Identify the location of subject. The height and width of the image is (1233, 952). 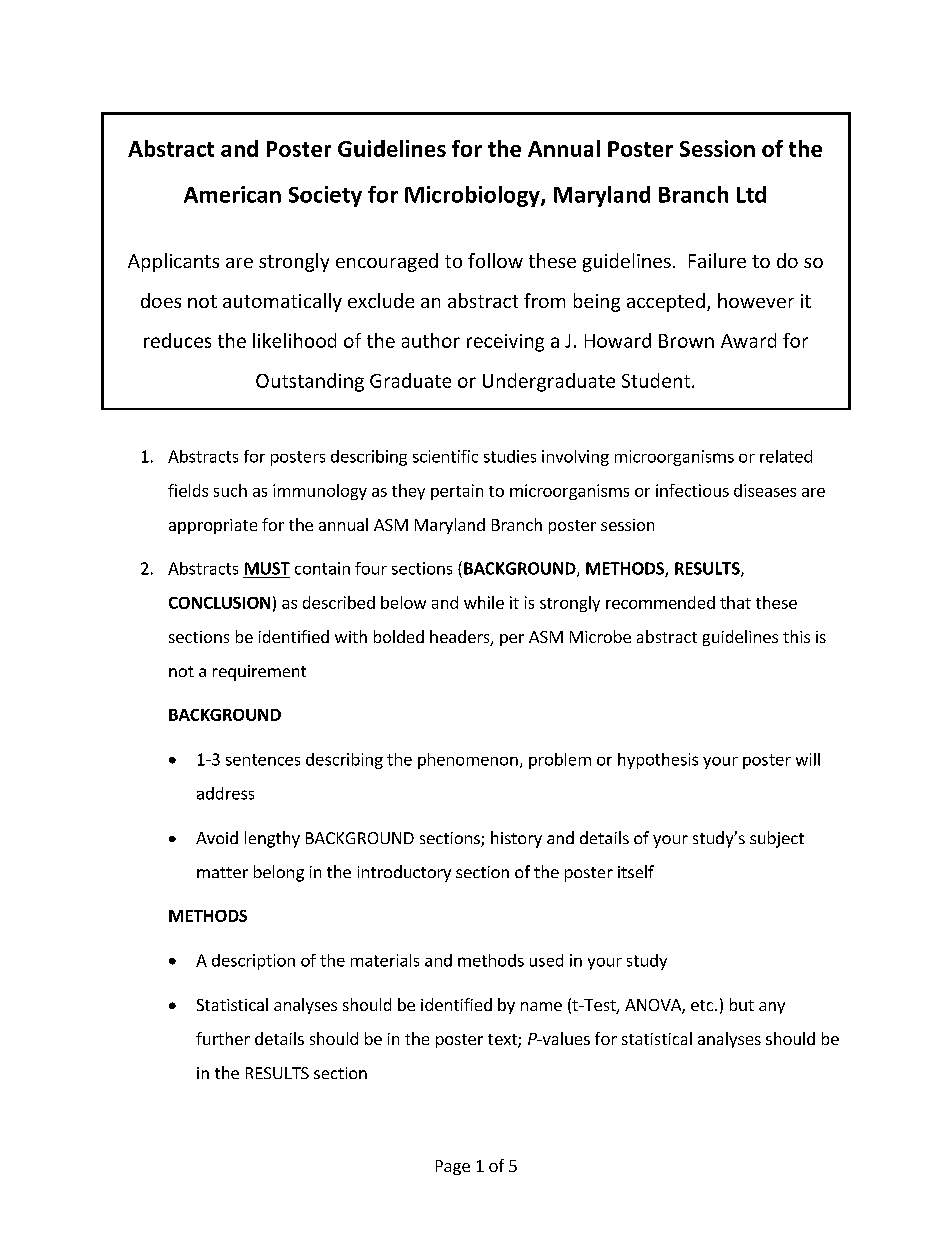
(777, 839).
